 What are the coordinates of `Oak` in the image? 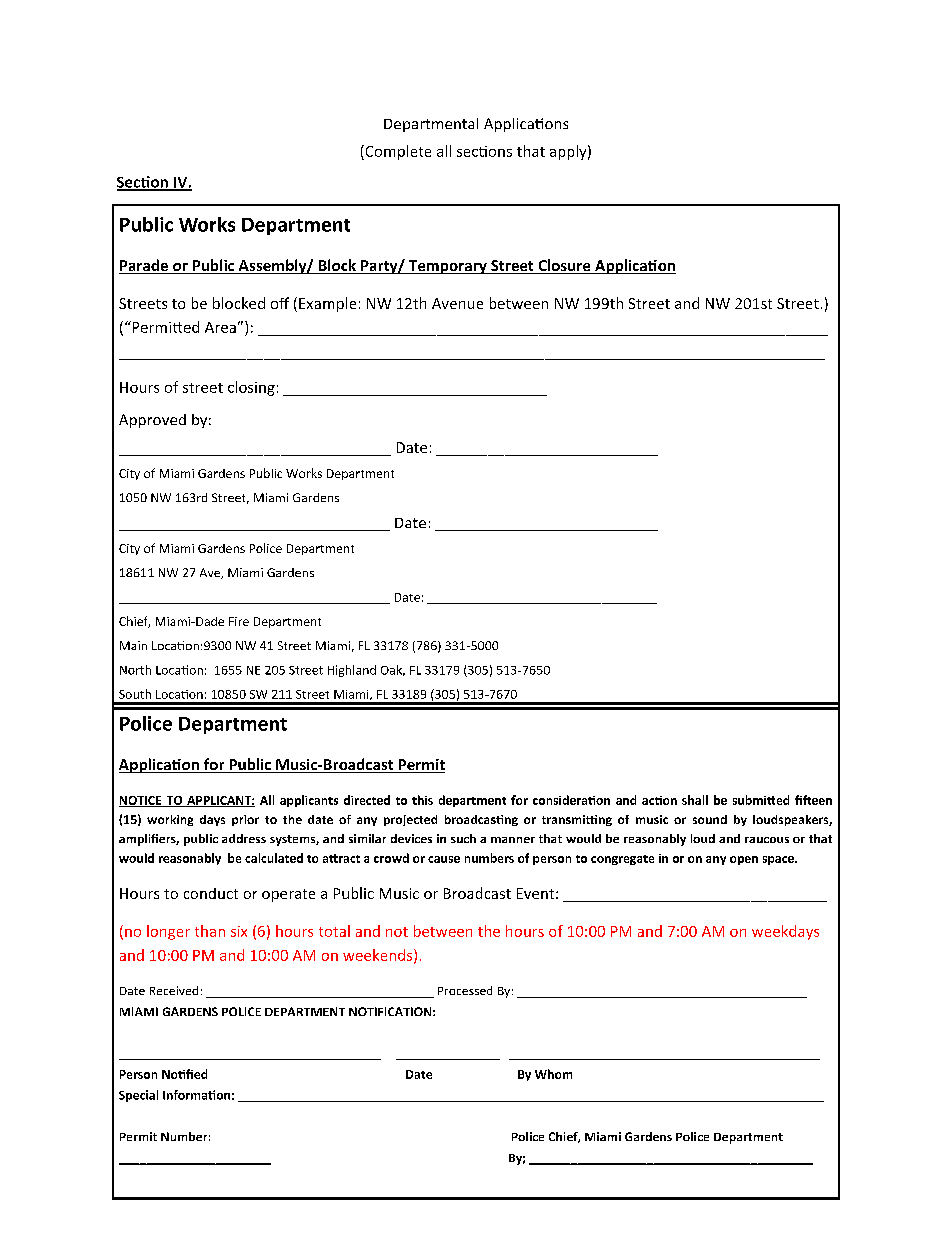 It's located at (393, 670).
